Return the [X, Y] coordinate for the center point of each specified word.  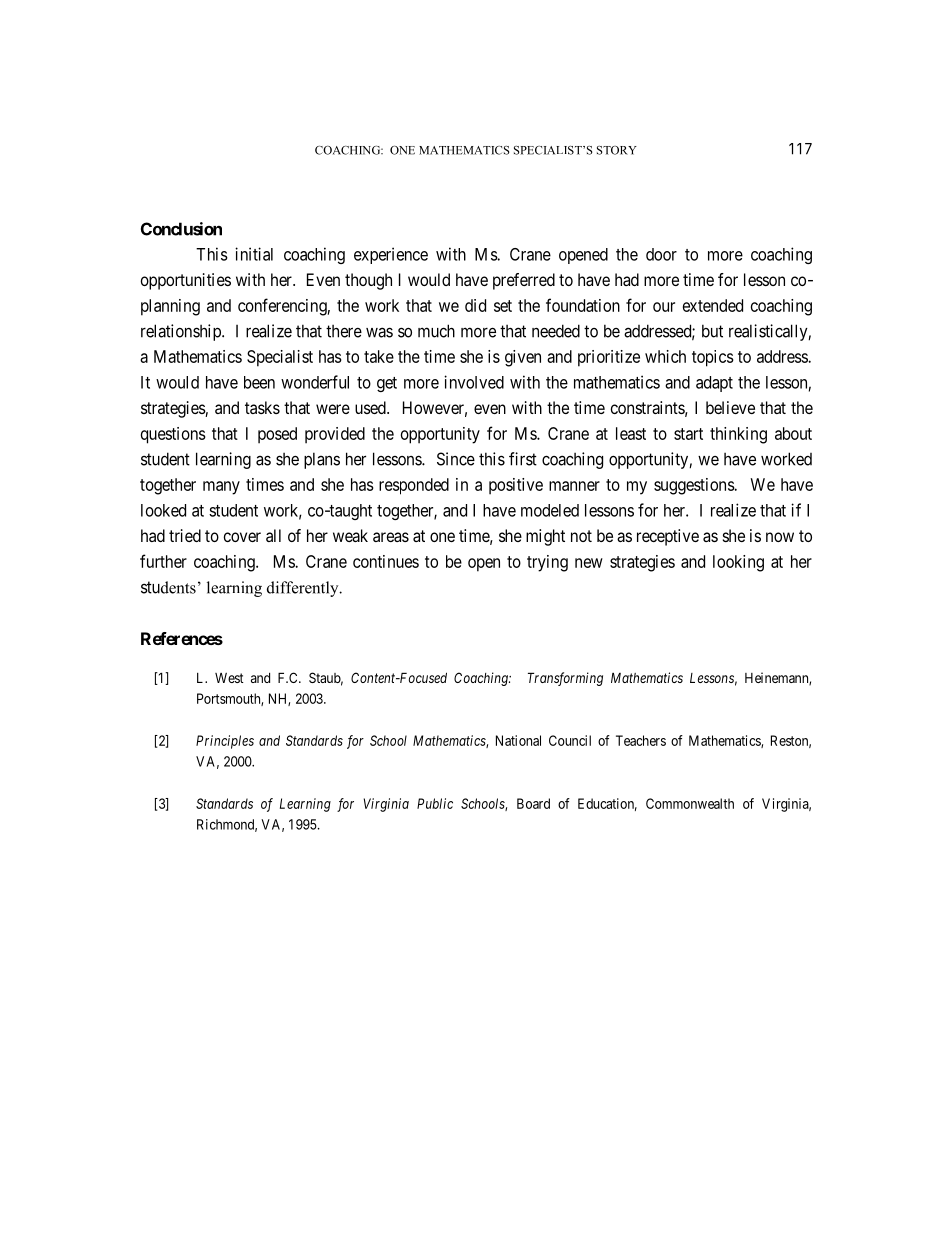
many [221, 488]
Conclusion [181, 229]
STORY [617, 150]
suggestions [694, 486]
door [661, 254]
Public [435, 803]
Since [456, 459]
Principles [225, 742]
